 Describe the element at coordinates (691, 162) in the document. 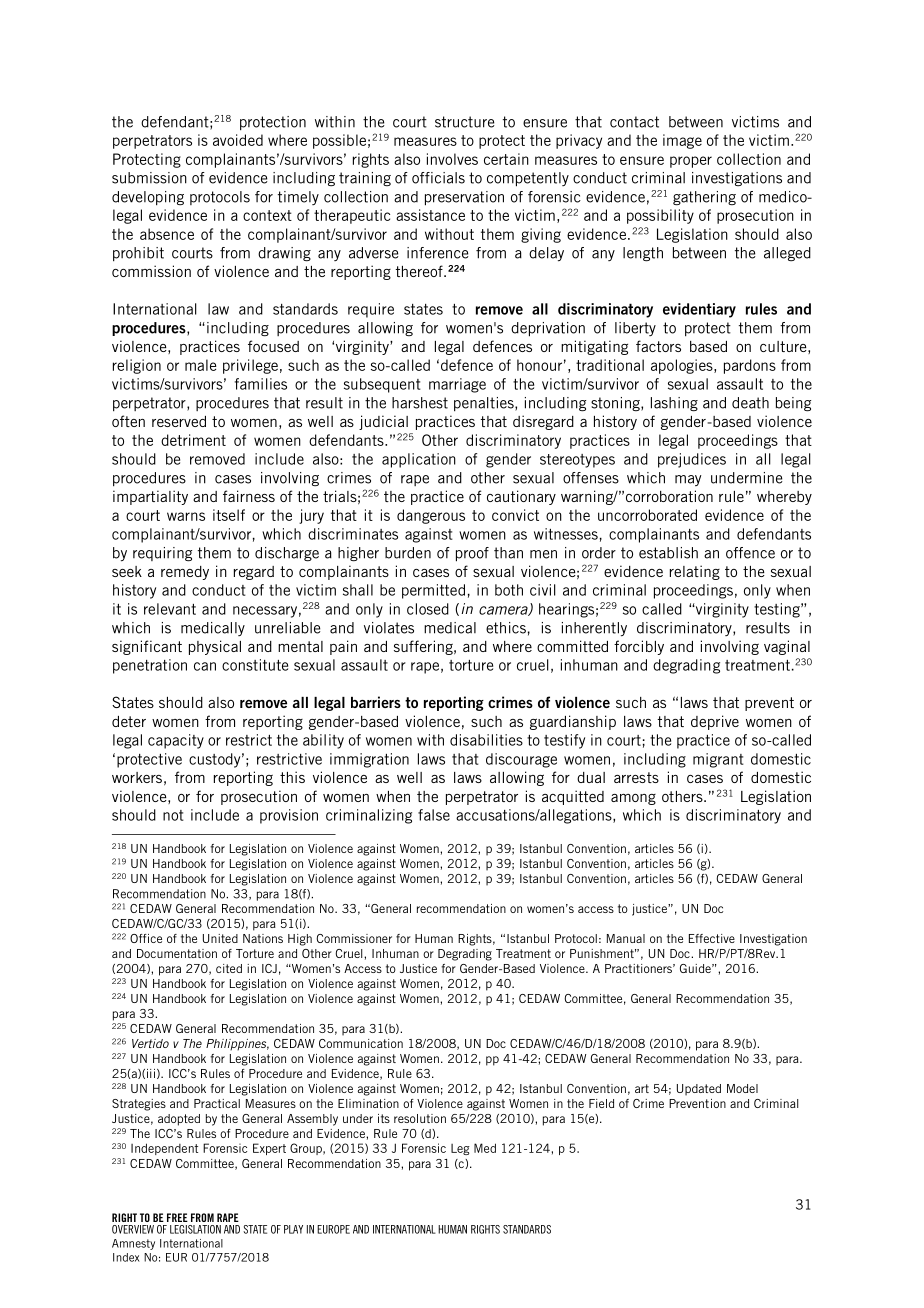

I see `proper` at that location.
